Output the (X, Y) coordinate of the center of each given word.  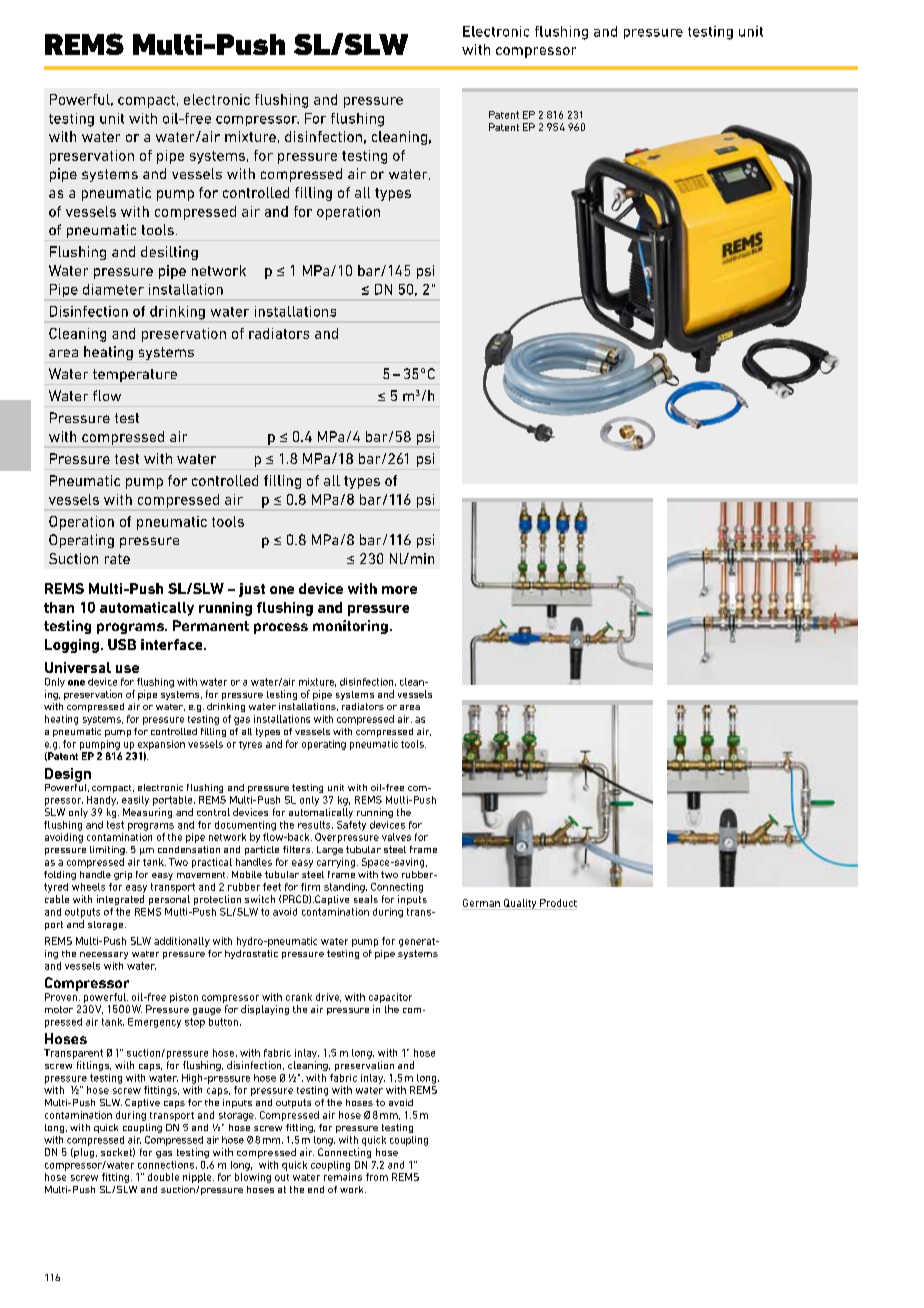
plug (83, 1153)
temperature (135, 375)
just (252, 590)
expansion (161, 745)
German (481, 903)
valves (396, 837)
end (316, 1189)
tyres (250, 745)
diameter (113, 289)
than (59, 607)
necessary (104, 955)
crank (299, 997)
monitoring (350, 627)
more (399, 590)
